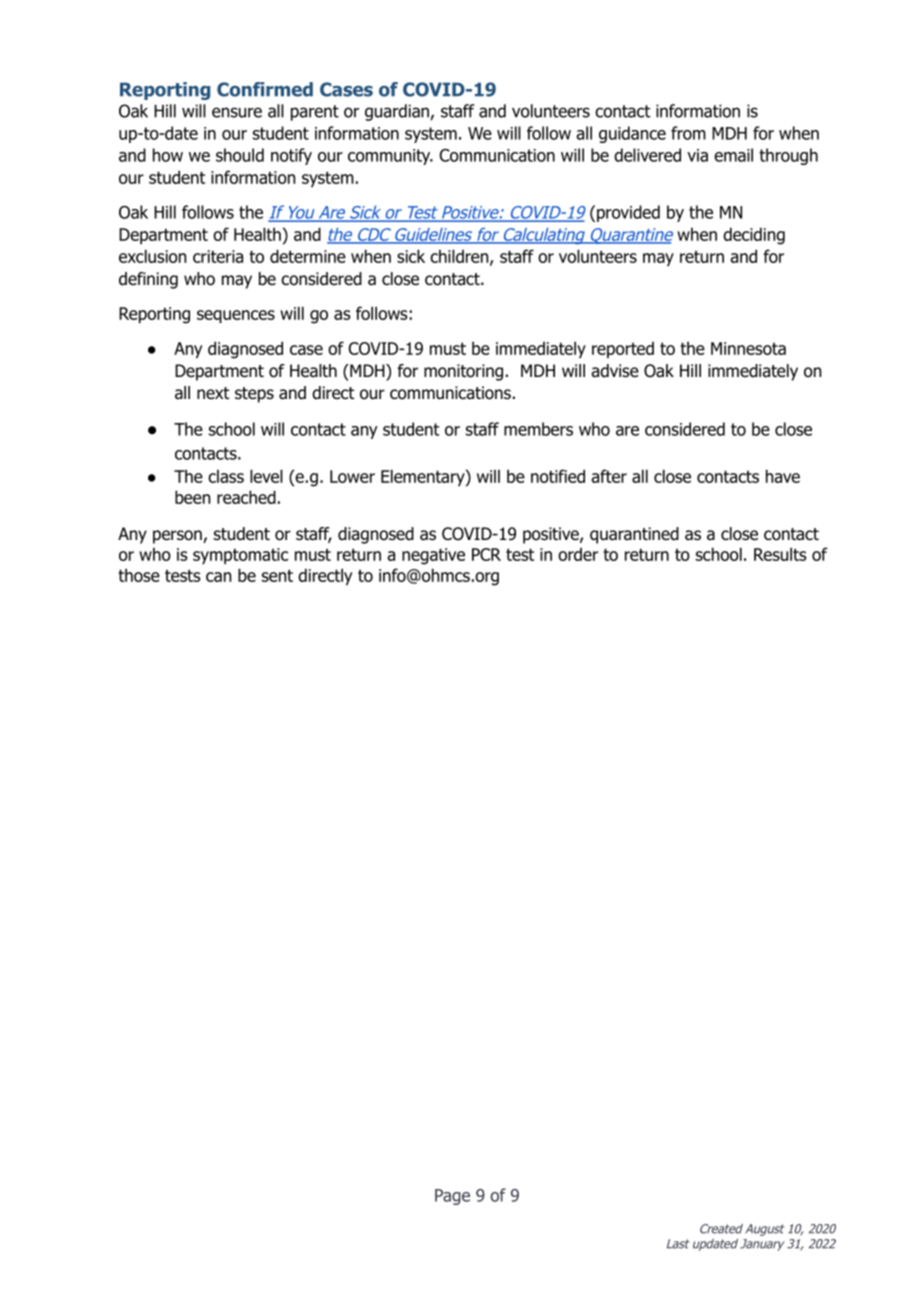 The width and height of the screenshot is (924, 1307). What do you see at coordinates (688, 133) in the screenshot?
I see `from` at bounding box center [688, 133].
